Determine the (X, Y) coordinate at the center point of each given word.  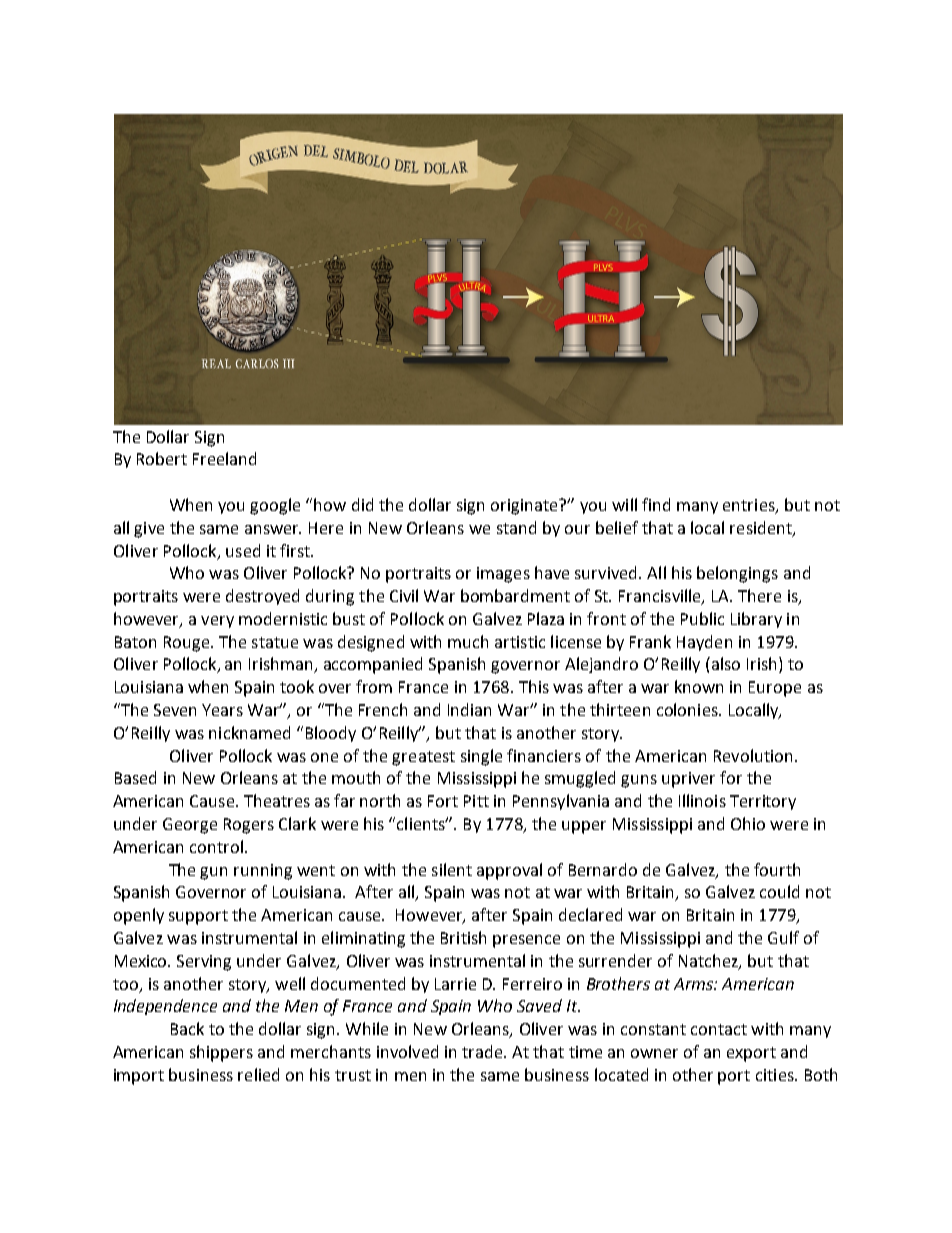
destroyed (262, 597)
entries (750, 506)
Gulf (783, 937)
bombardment (515, 595)
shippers (221, 1053)
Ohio (748, 823)
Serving (204, 963)
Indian (469, 709)
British (463, 937)
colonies (688, 709)
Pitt (476, 801)
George (190, 826)
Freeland (224, 458)
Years (222, 710)
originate (526, 507)
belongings (737, 574)
